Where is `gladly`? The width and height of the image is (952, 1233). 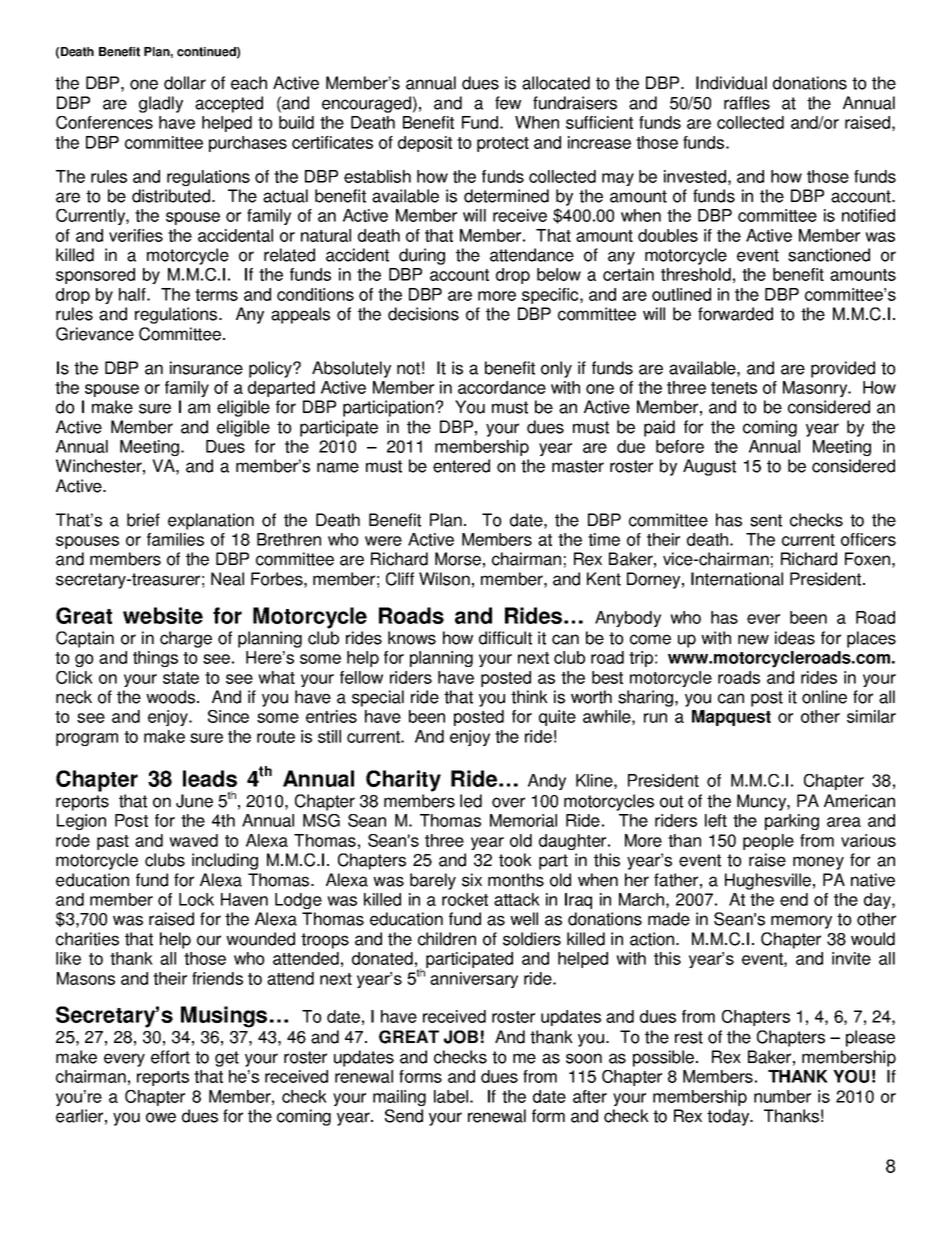
gladly is located at coordinates (161, 104).
